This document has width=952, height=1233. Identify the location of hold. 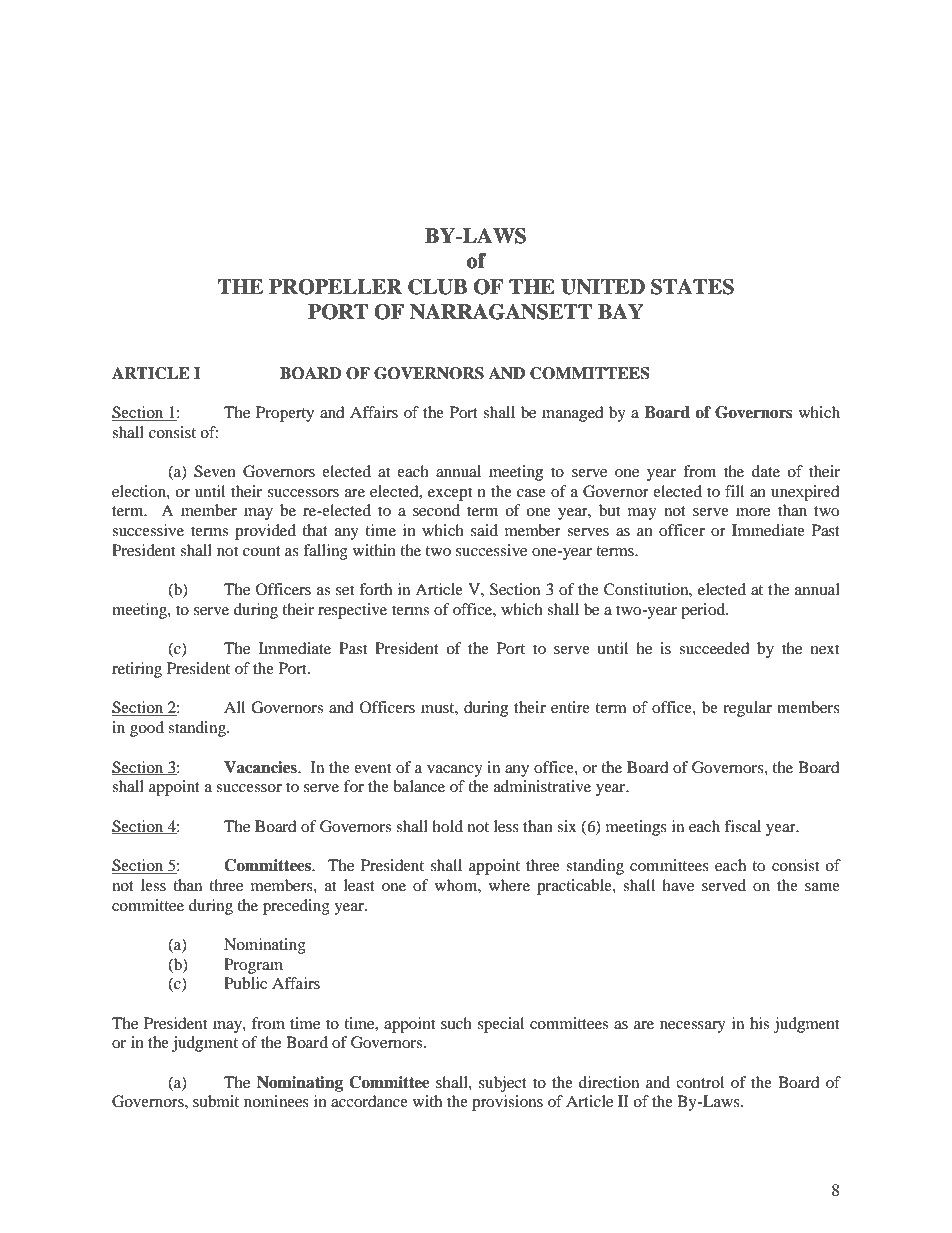
(447, 826).
